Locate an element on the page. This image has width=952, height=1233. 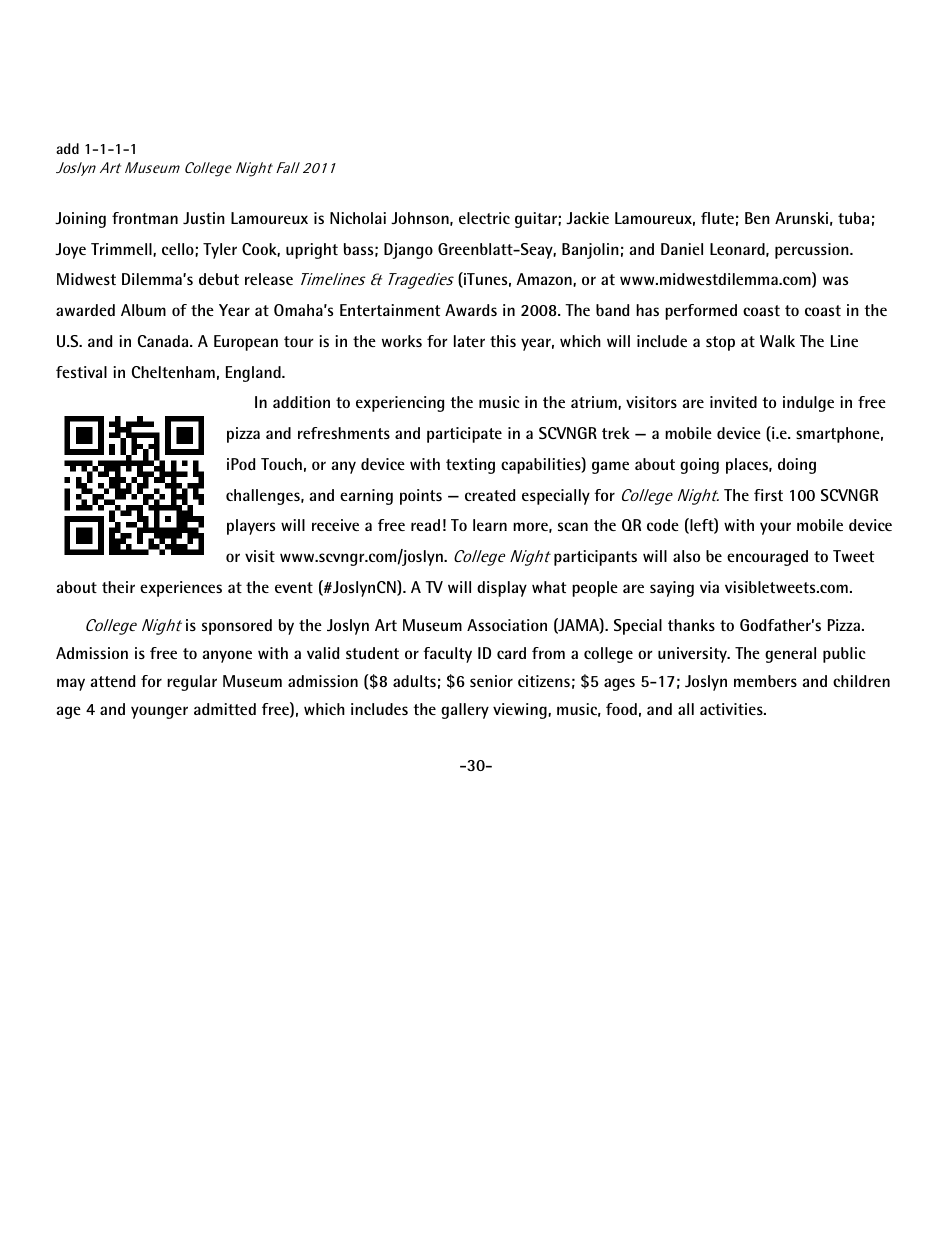
younger is located at coordinates (159, 712).
